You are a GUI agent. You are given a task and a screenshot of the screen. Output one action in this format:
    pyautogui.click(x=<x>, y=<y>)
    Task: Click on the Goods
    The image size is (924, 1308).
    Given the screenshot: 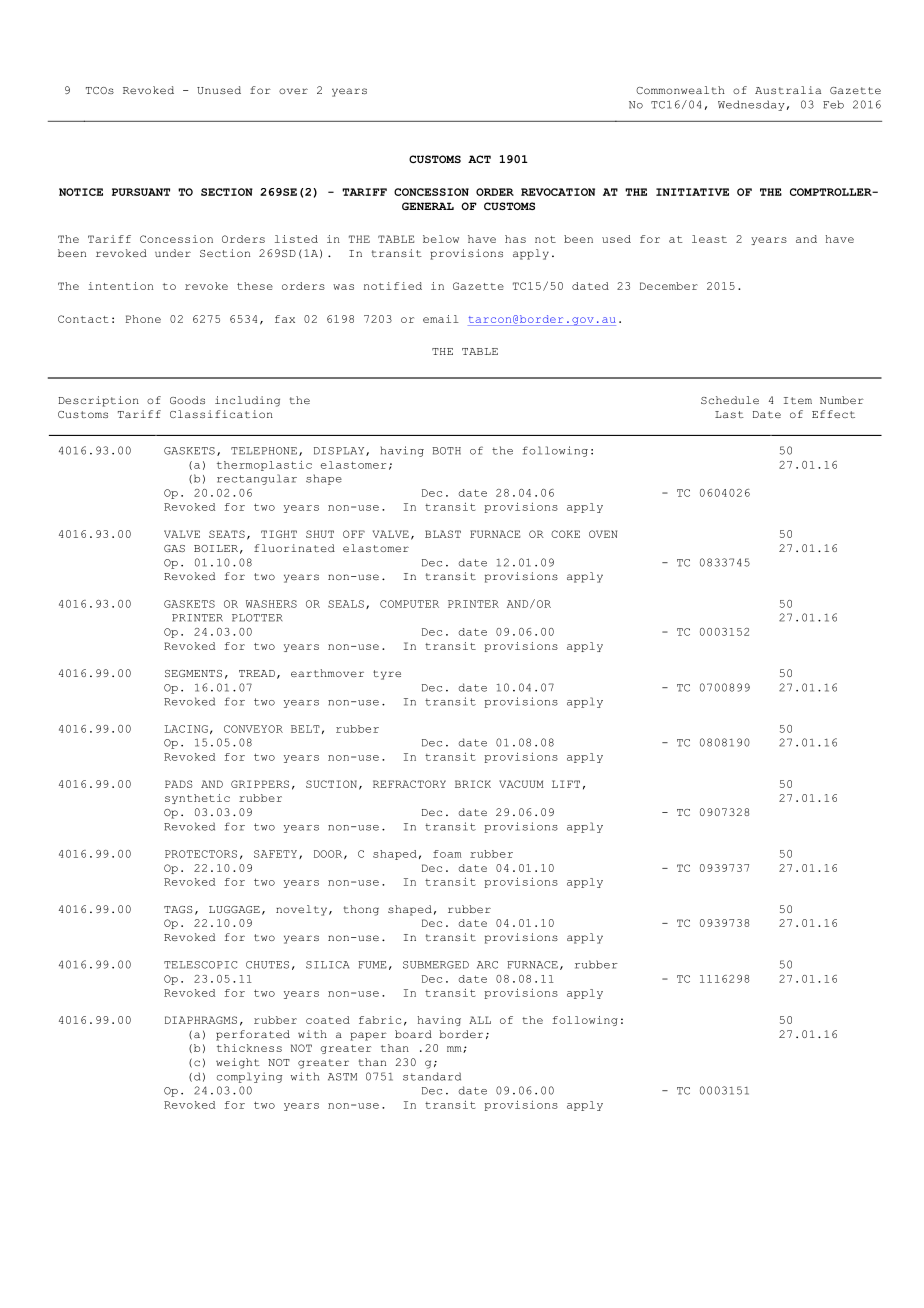 What is the action you would take?
    pyautogui.click(x=187, y=400)
